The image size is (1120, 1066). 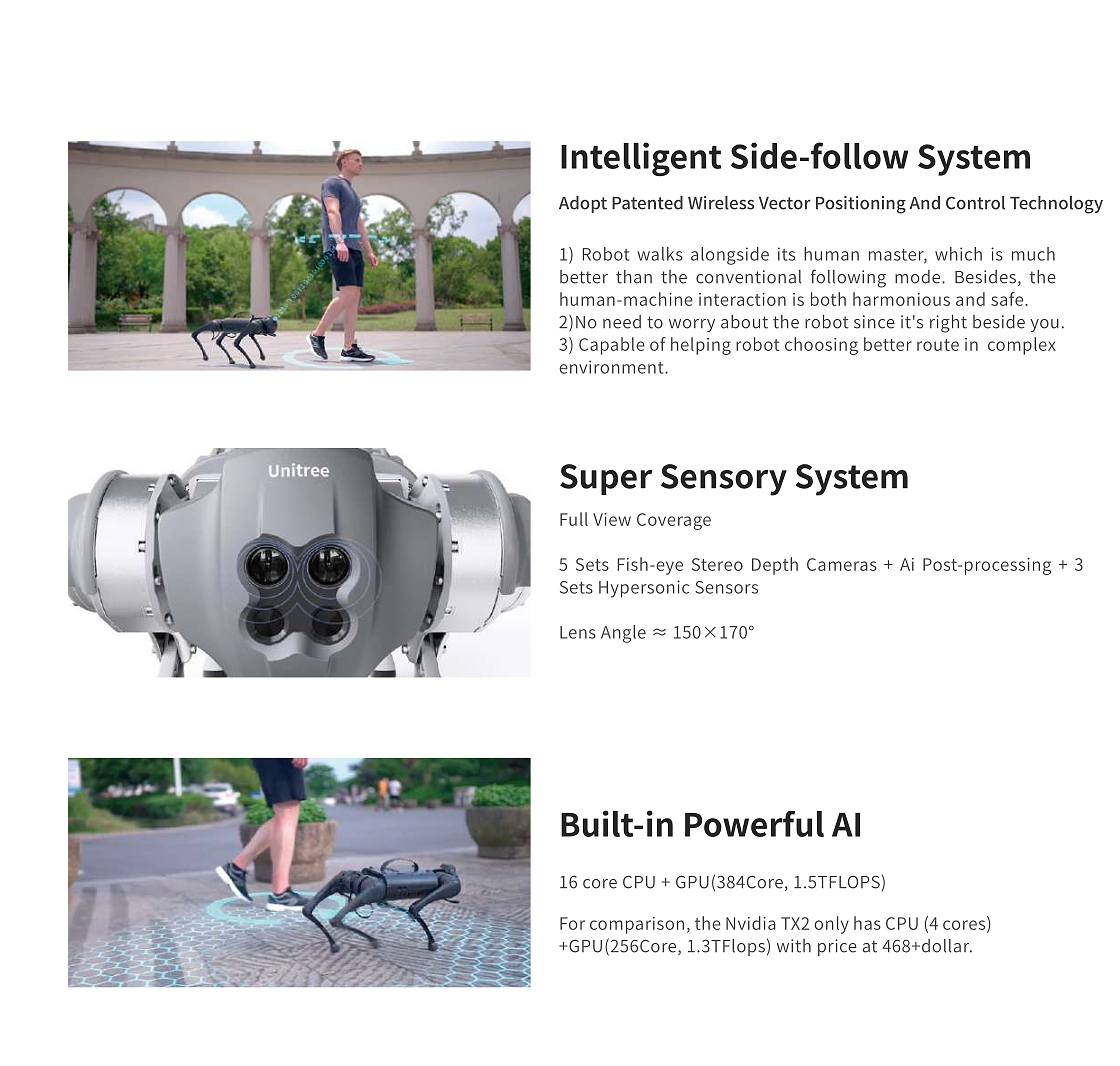 What do you see at coordinates (644, 589) in the image?
I see `Hypersonic` at bounding box center [644, 589].
